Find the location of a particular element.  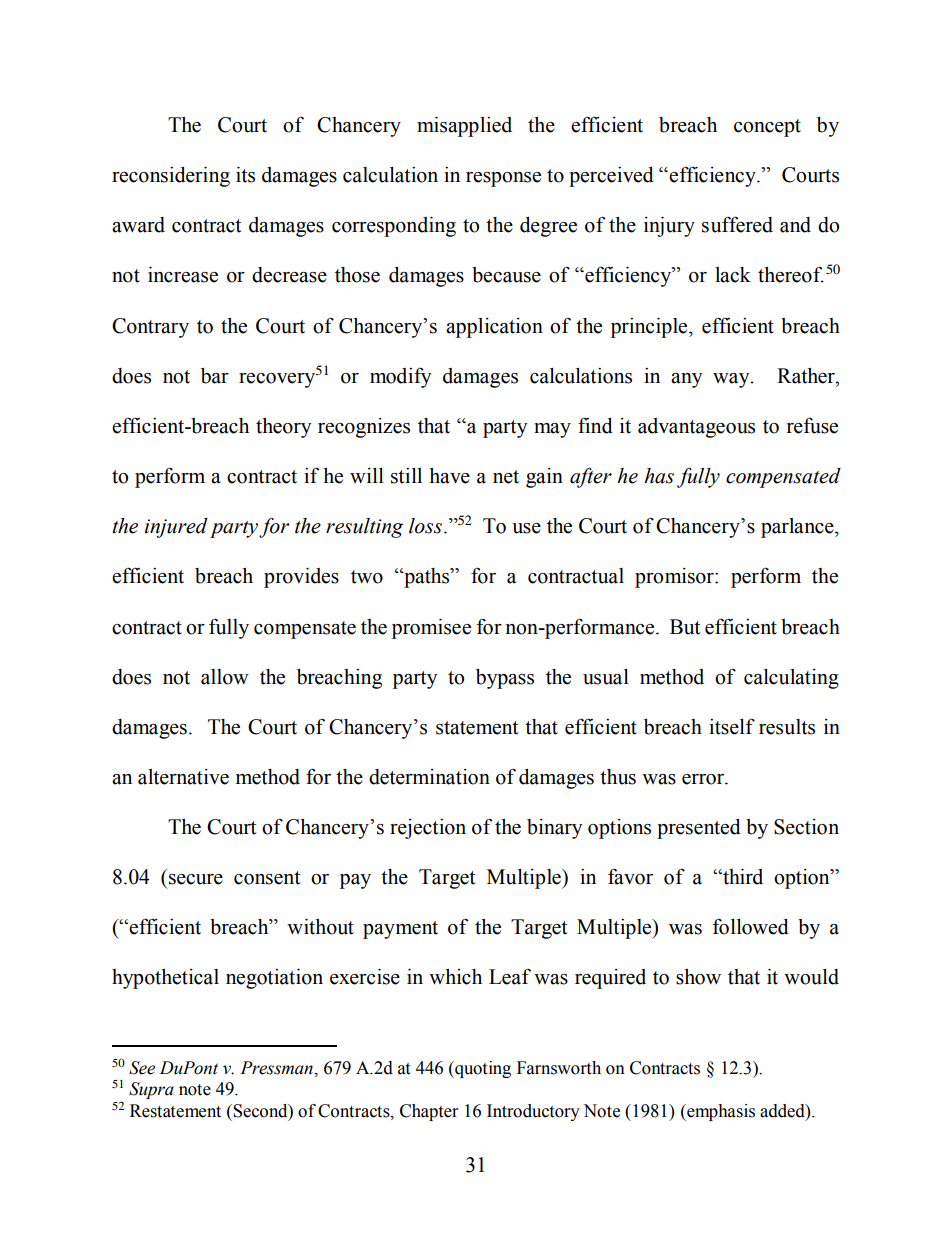

Supra is located at coordinates (151, 1090).
